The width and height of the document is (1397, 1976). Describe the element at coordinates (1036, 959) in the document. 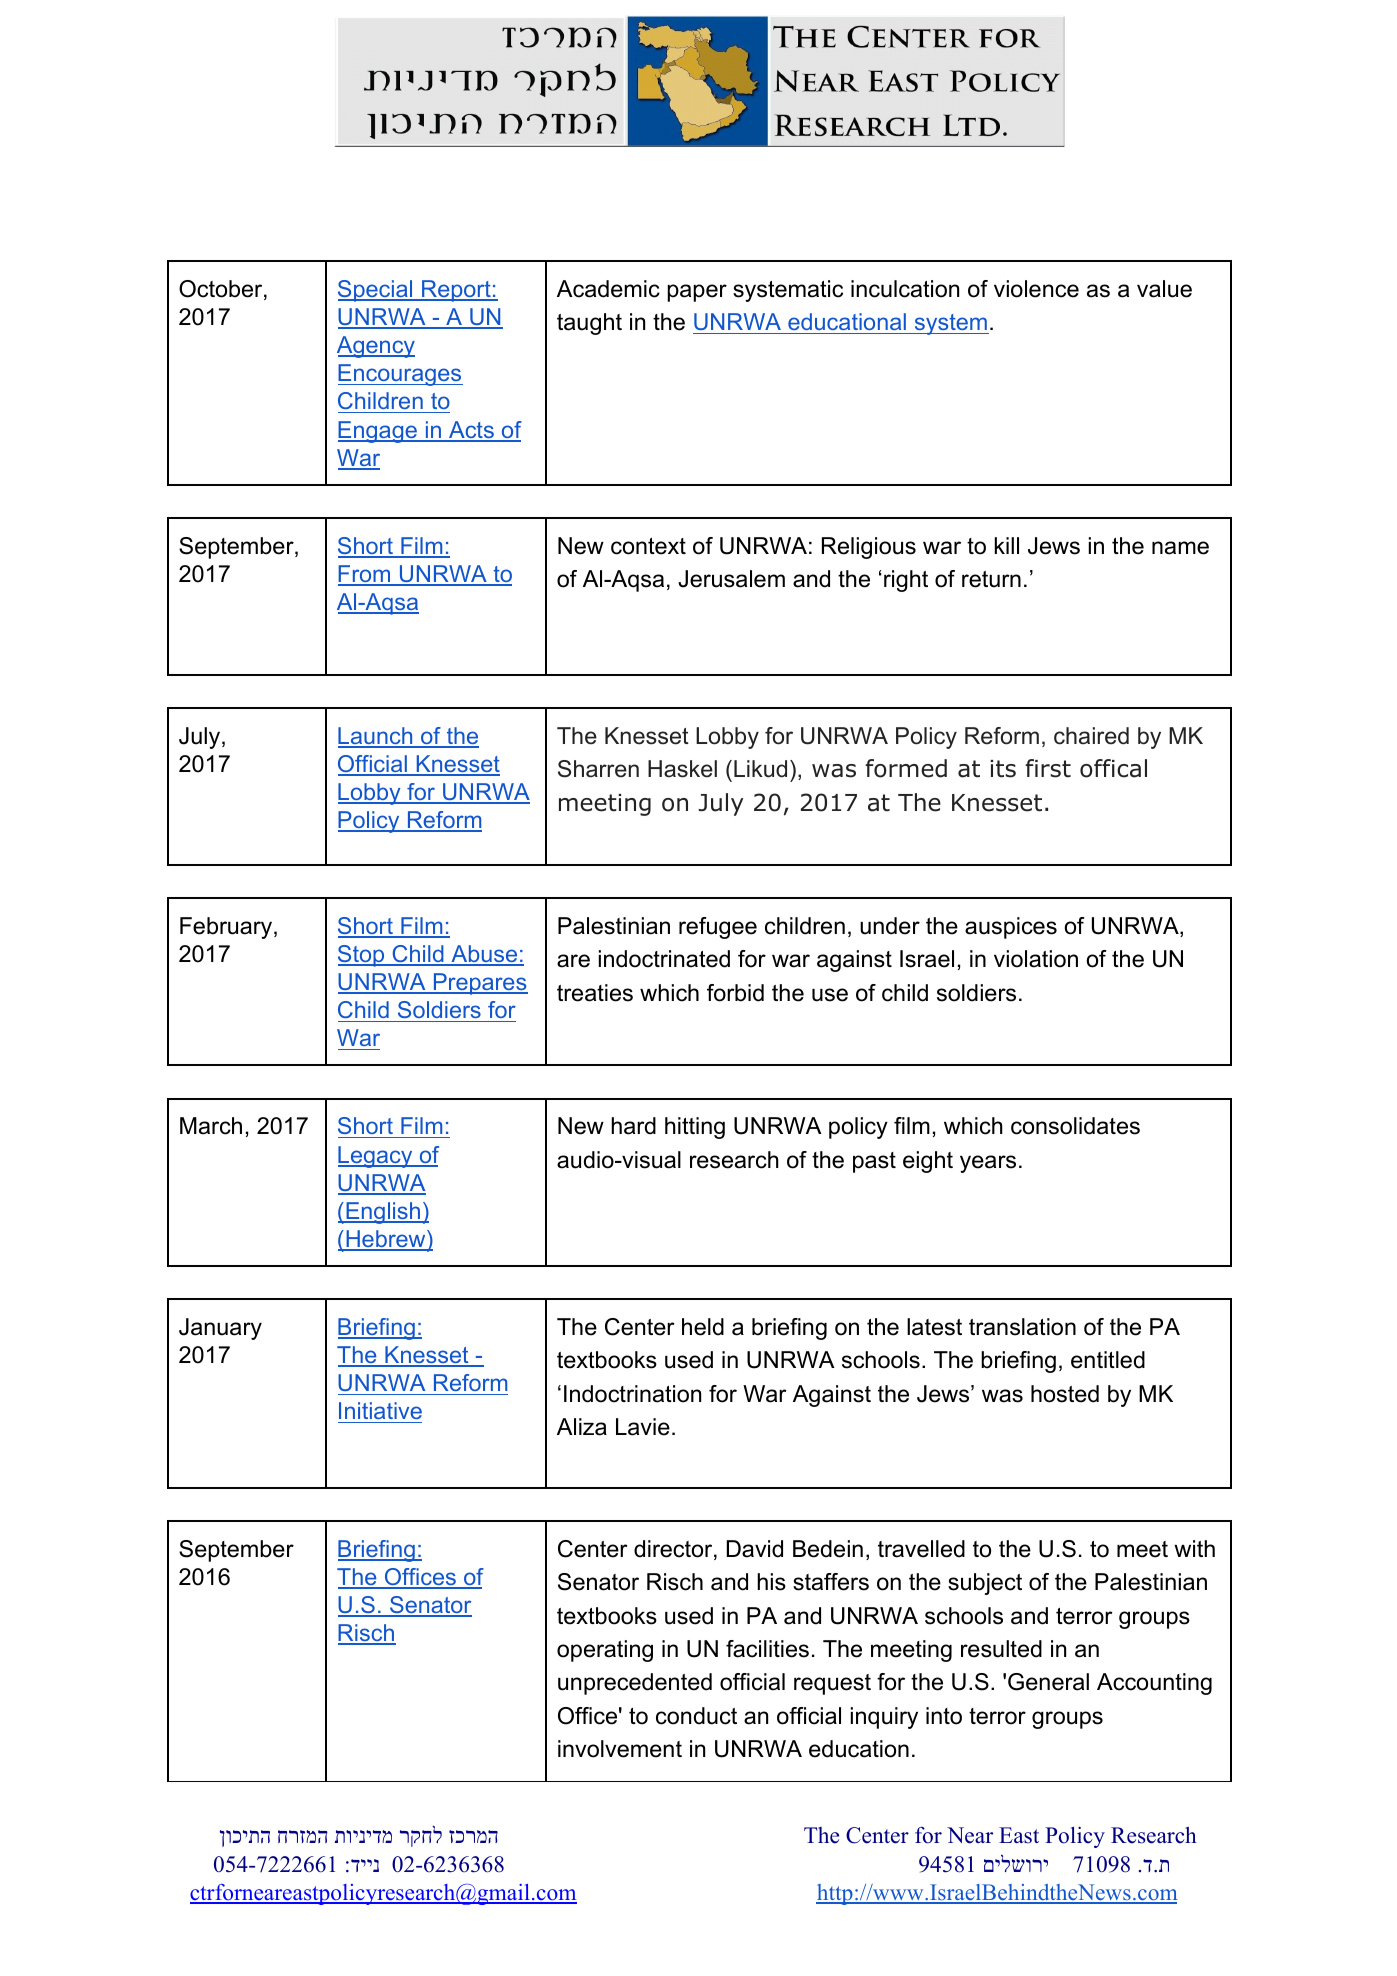

I see `violation` at that location.
